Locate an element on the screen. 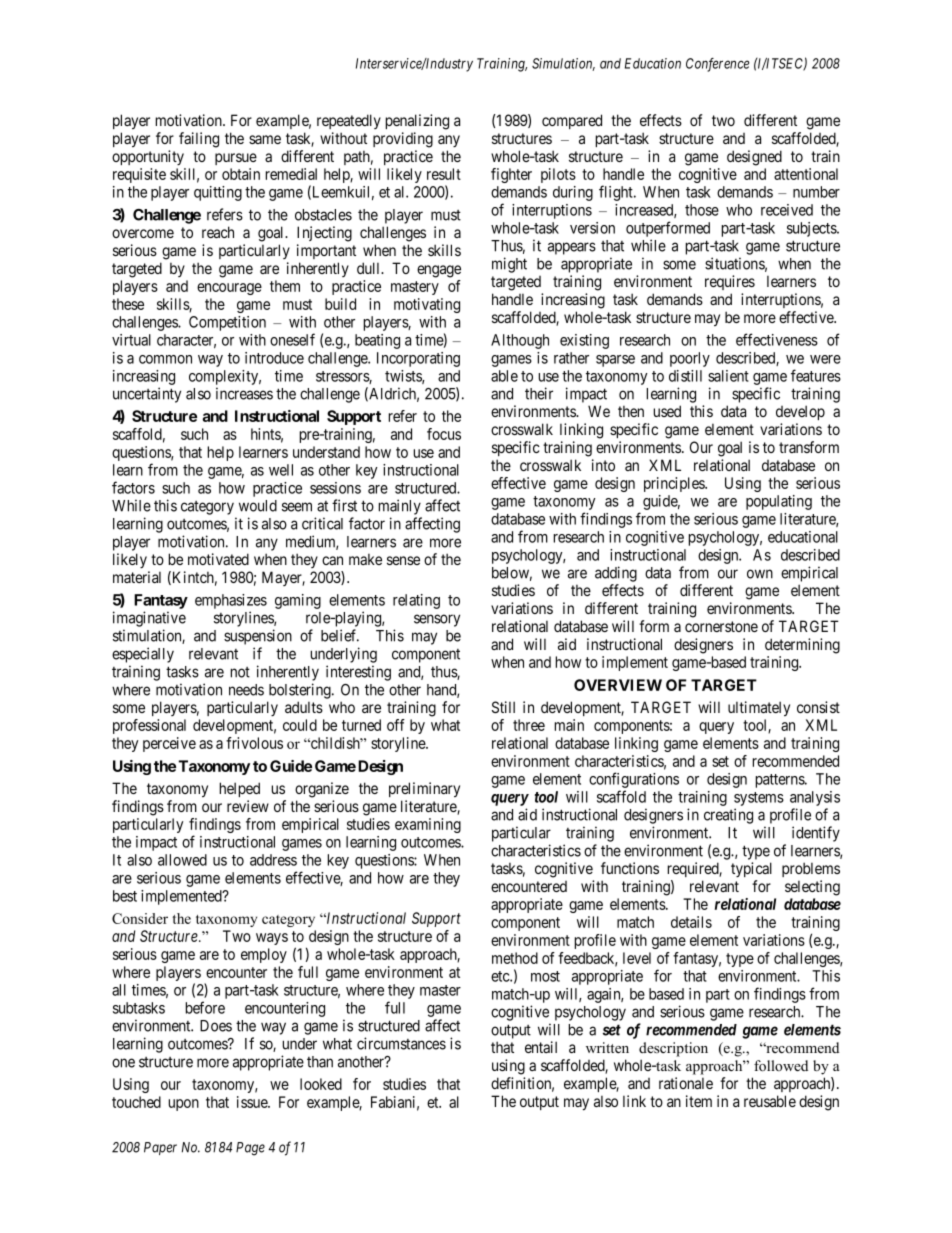  upon is located at coordinates (184, 1105).
